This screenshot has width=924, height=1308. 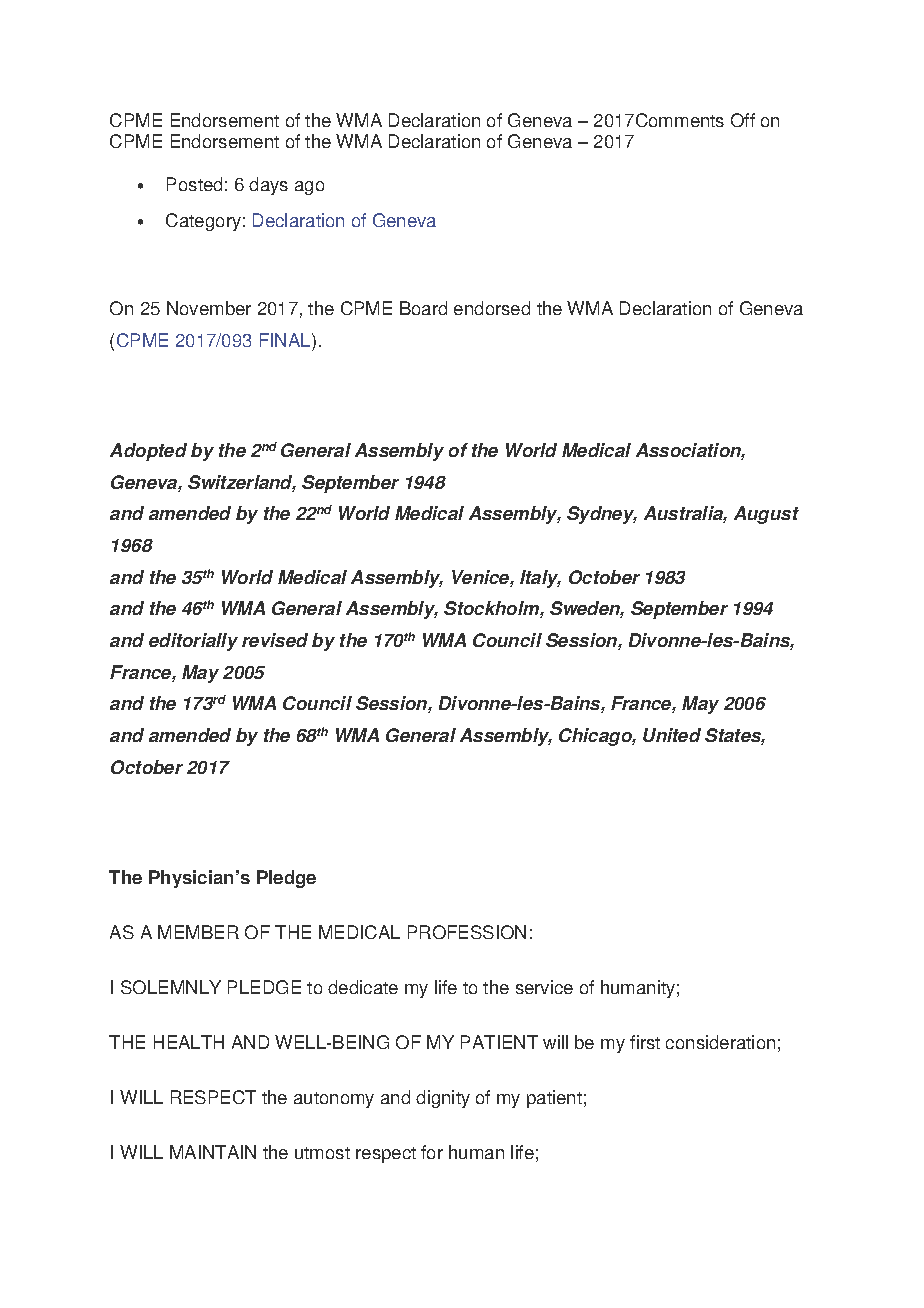 I want to click on Board, so click(x=423, y=308).
